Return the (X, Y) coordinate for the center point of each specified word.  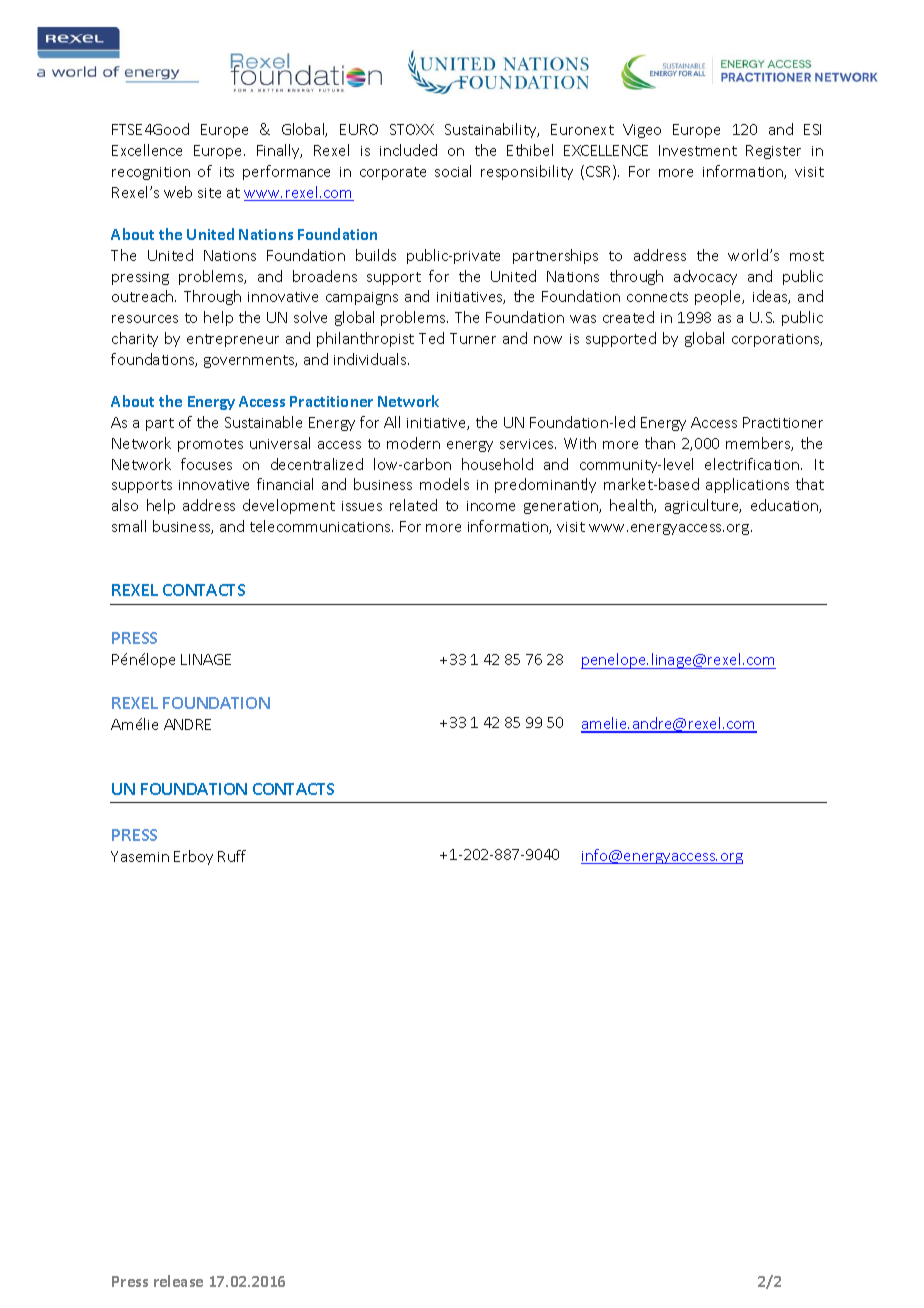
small (129, 526)
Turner (473, 338)
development (289, 506)
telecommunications (321, 526)
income (491, 506)
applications (747, 485)
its (227, 172)
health (632, 506)
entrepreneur (233, 340)
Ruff (232, 856)
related (413, 505)
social (453, 171)
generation (562, 507)
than (660, 443)
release (178, 1281)
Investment (698, 150)
